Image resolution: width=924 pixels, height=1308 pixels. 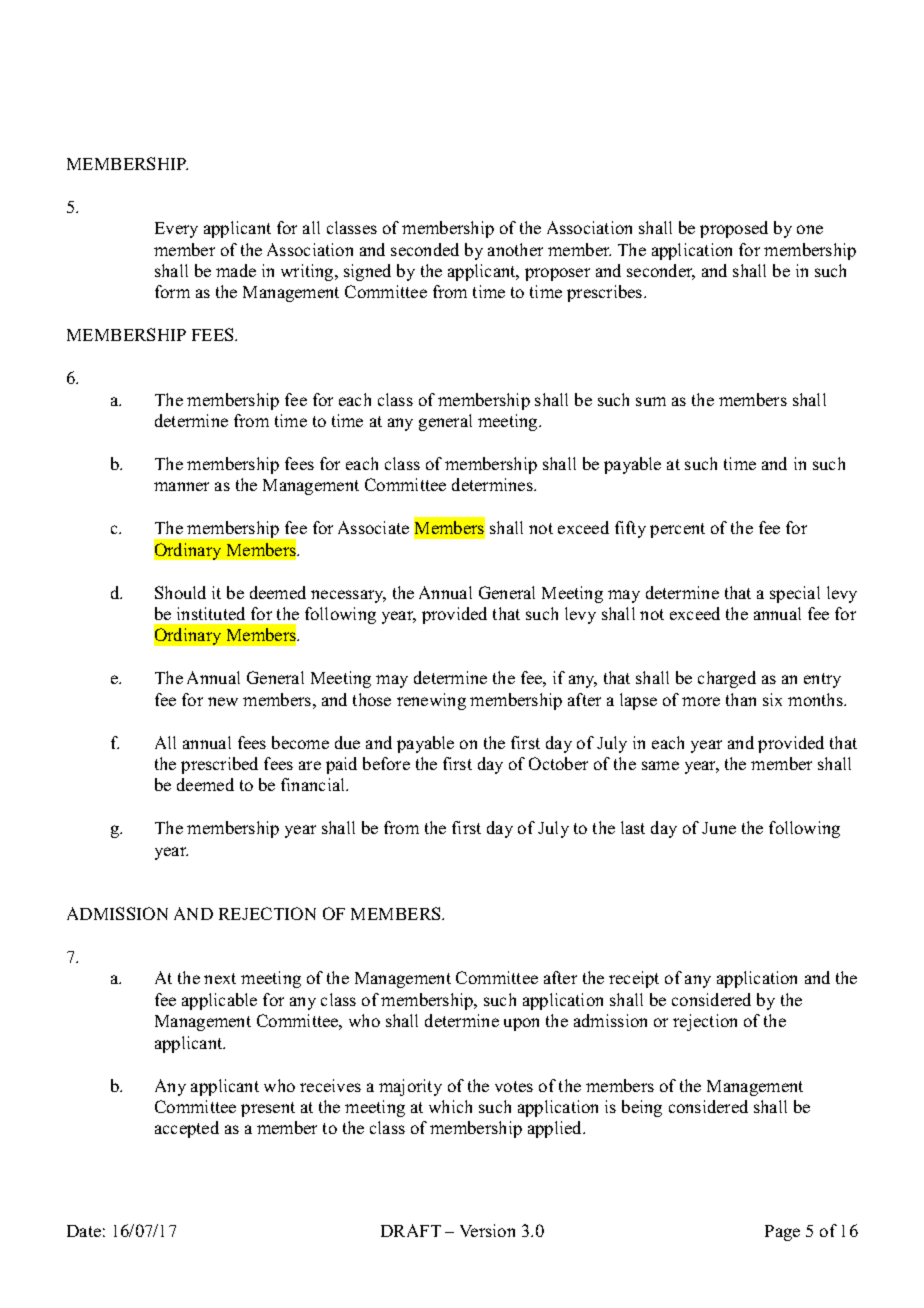 I want to click on Page, so click(x=782, y=1233).
